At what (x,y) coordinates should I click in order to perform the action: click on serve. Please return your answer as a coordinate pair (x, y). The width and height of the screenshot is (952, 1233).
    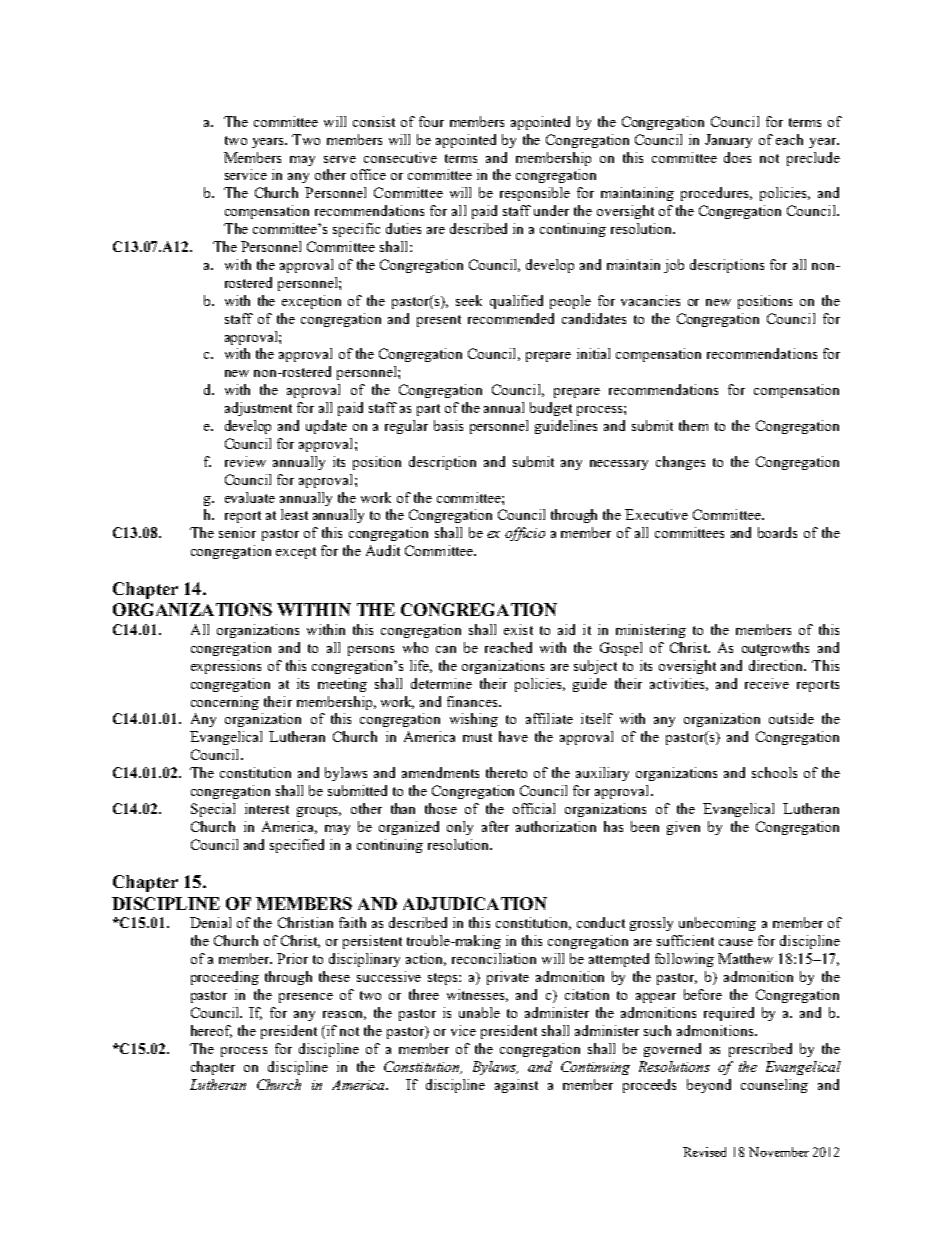
    Looking at the image, I should click on (340, 159).
